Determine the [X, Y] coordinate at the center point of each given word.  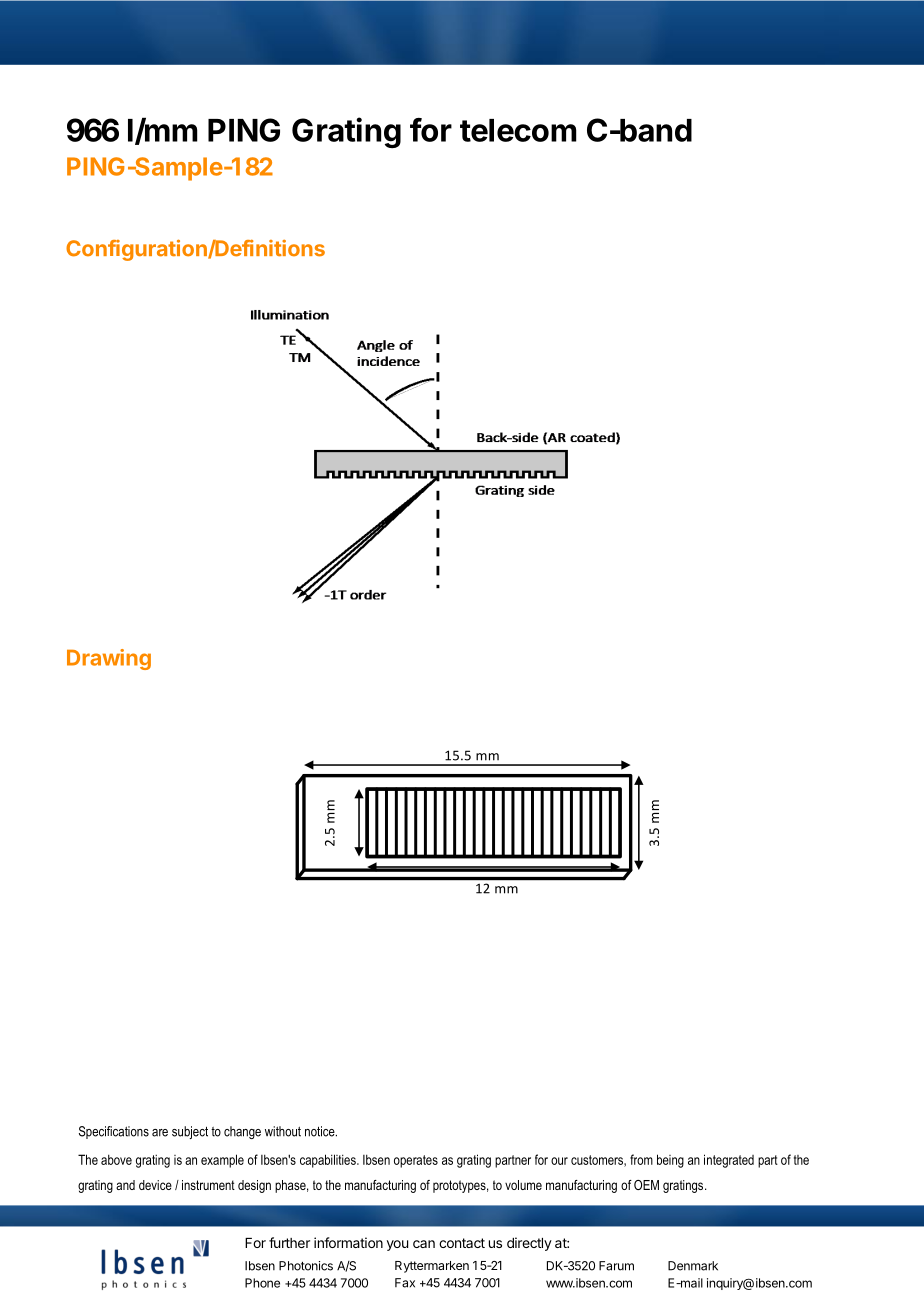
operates [416, 1161]
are [160, 1133]
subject [190, 1132]
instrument [208, 1185]
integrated [729, 1161]
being [670, 1161]
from [641, 1159]
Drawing [109, 659]
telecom [518, 130]
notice [321, 1131]
